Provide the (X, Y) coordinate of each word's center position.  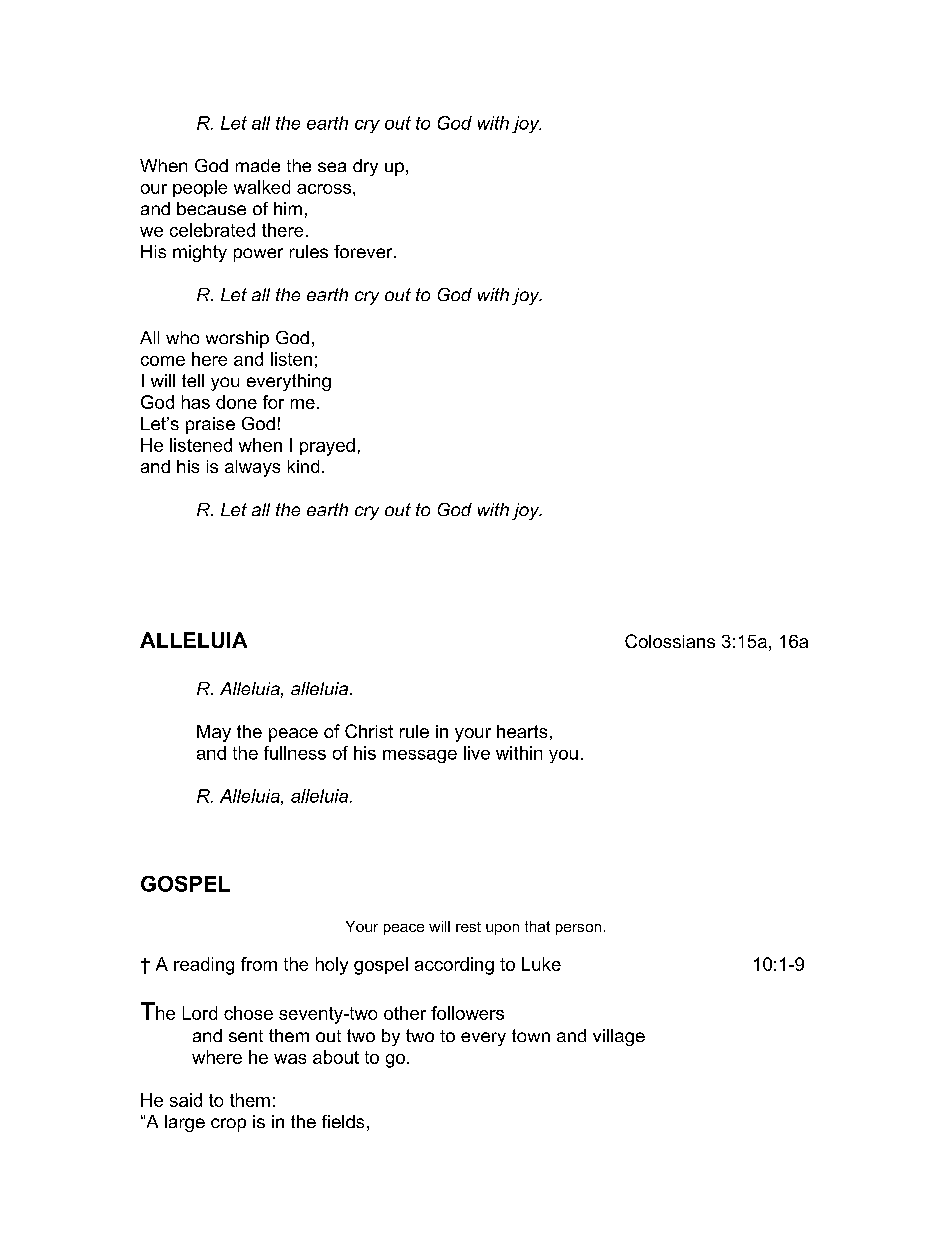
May (214, 733)
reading (204, 966)
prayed (327, 447)
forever (364, 251)
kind (303, 466)
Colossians (670, 641)
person (578, 929)
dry (365, 167)
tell (193, 380)
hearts (522, 731)
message (420, 756)
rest (468, 927)
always (252, 468)
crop (228, 1125)
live (477, 753)
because (211, 208)
